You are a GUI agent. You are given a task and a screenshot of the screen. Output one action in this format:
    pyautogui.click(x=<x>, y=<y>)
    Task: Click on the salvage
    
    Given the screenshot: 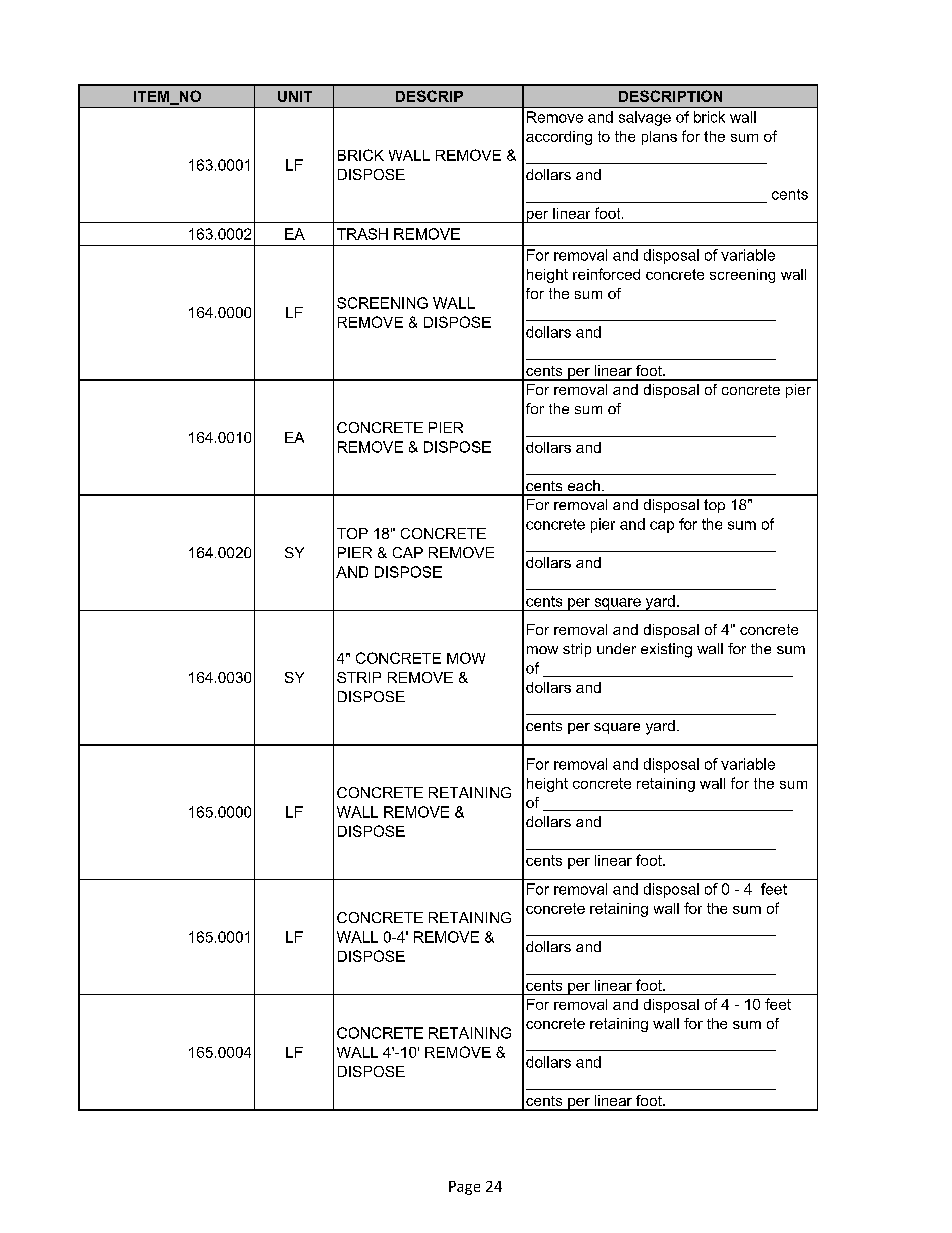 What is the action you would take?
    pyautogui.click(x=645, y=118)
